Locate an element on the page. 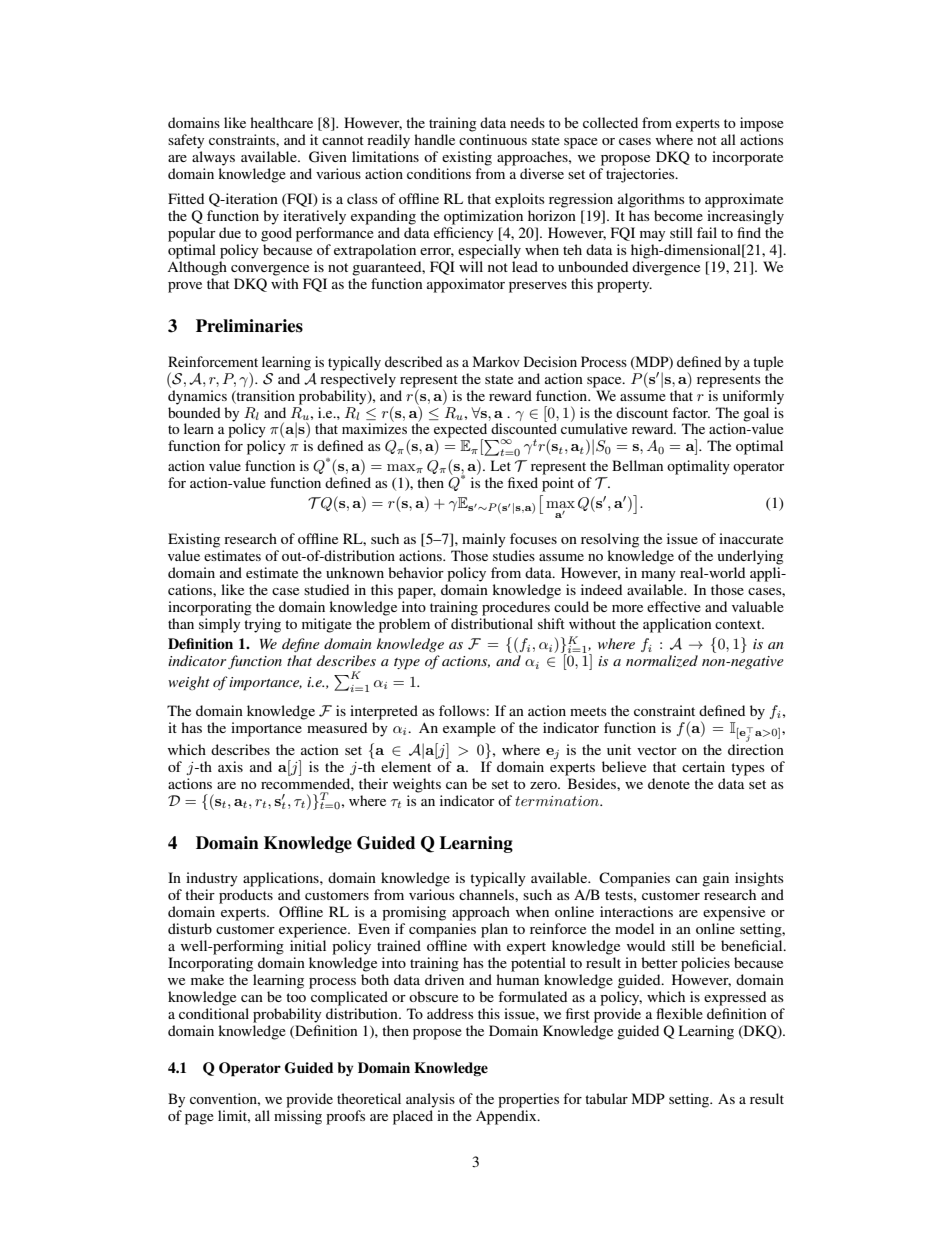 This page has height=1233, width=952. missing is located at coordinates (298, 1117).
